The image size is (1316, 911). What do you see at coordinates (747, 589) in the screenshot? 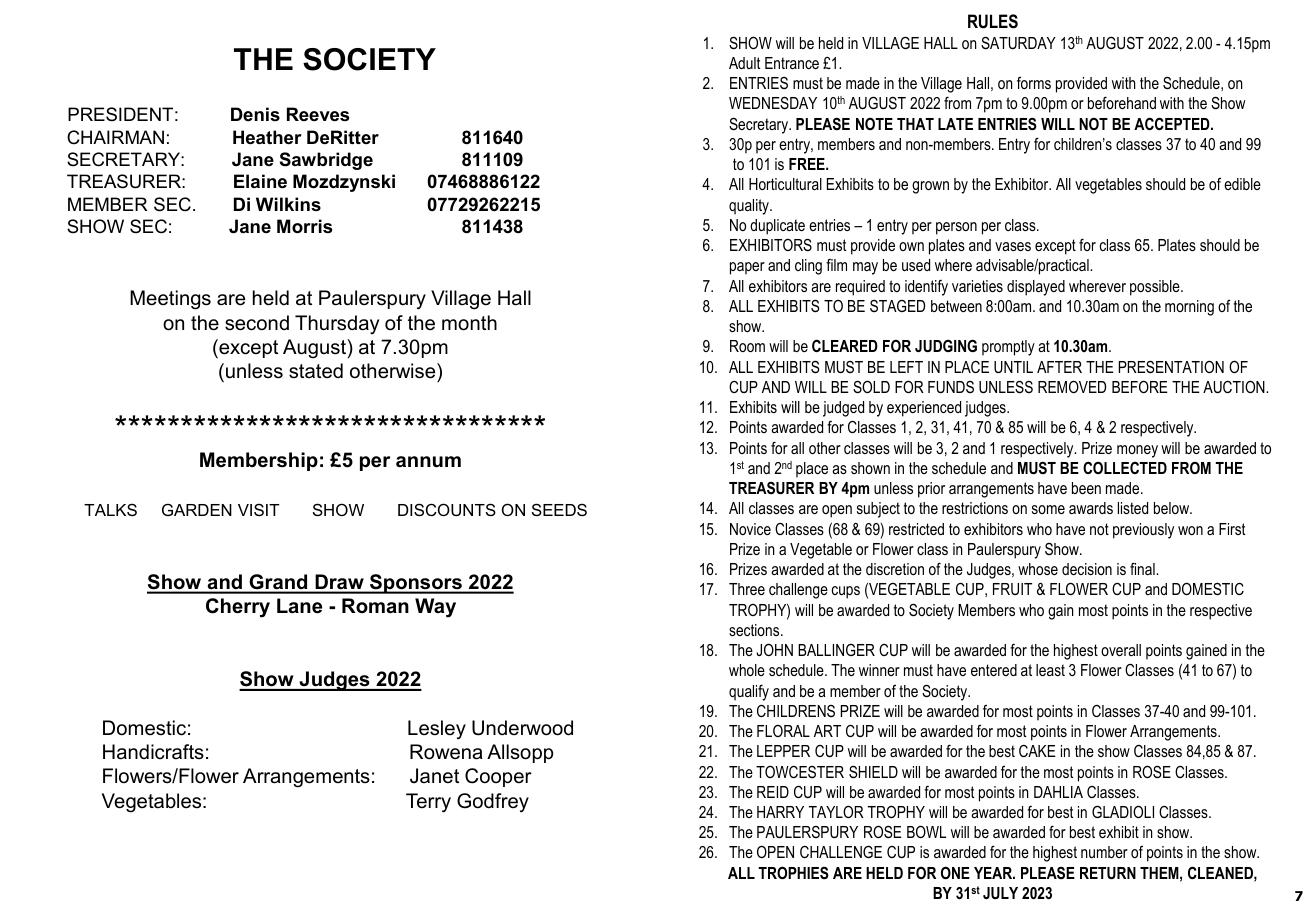
I see `Three` at bounding box center [747, 589].
